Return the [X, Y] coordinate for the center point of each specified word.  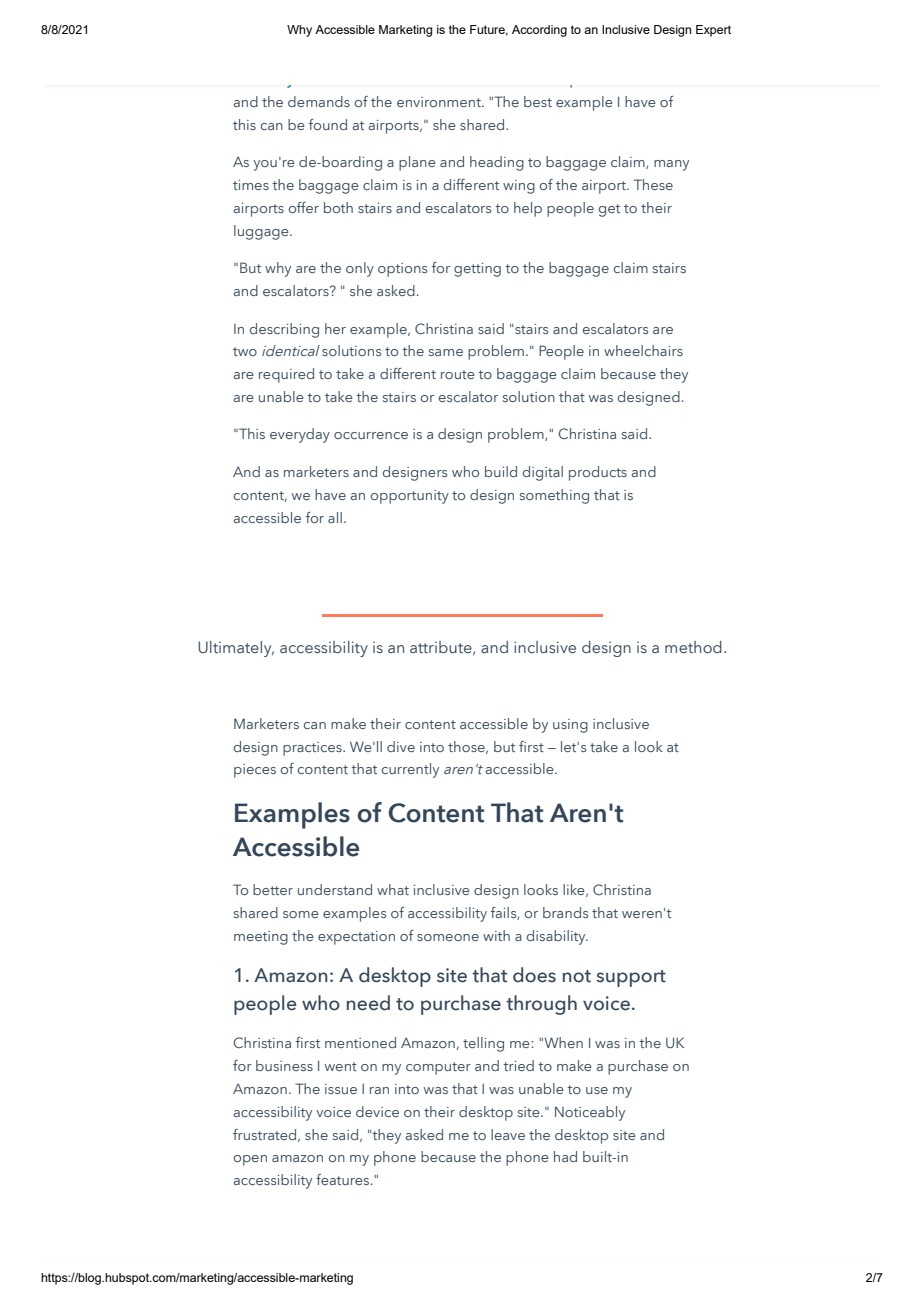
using [570, 726]
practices [313, 749]
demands [319, 101]
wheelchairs [643, 350]
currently [410, 770]
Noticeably [590, 1113]
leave [508, 1134]
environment [440, 102]
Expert [713, 31]
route [458, 374]
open [250, 1160]
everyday [300, 435]
